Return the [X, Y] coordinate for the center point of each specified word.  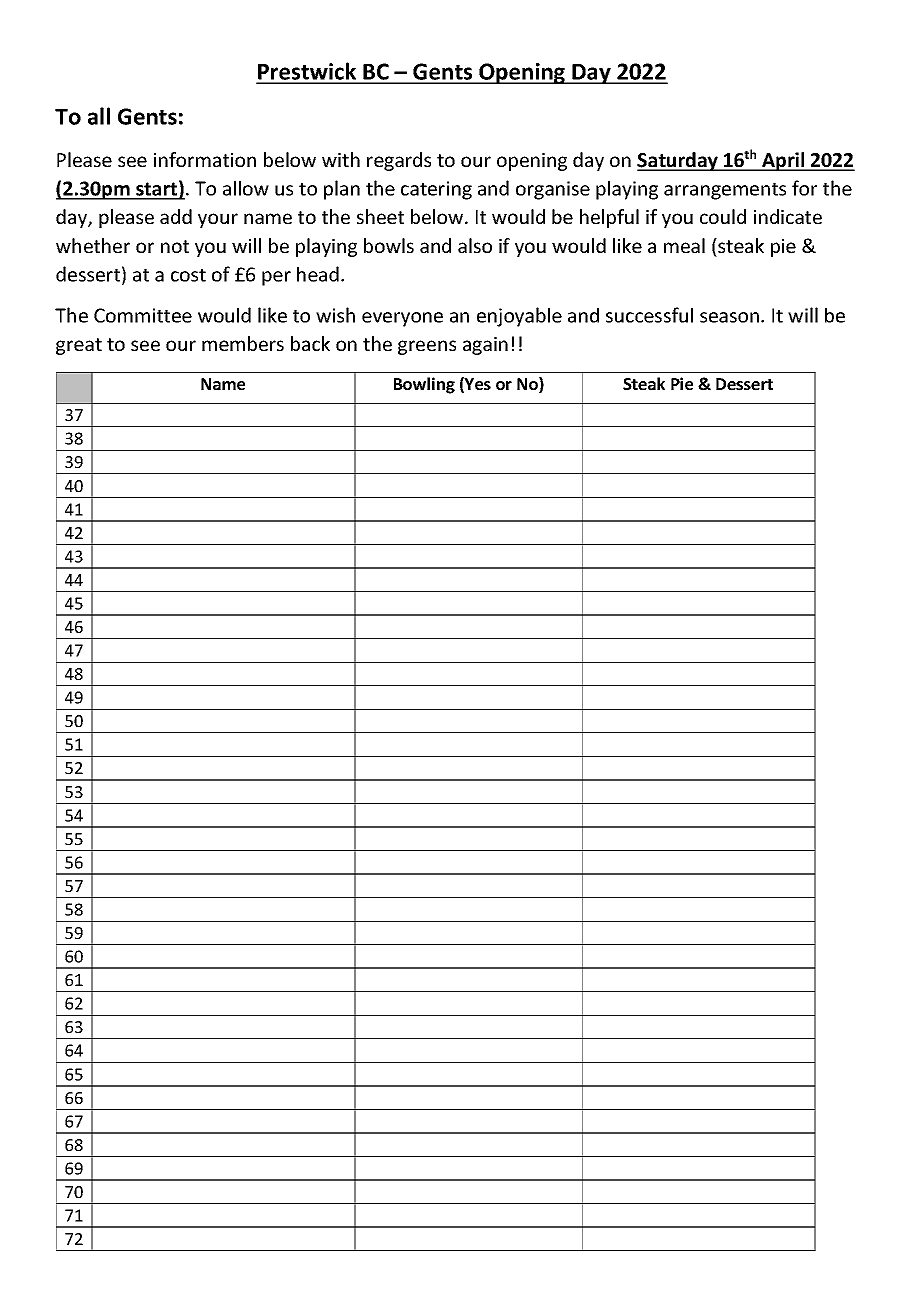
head [318, 274]
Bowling [424, 385]
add [176, 216]
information [205, 159]
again [485, 346]
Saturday [678, 161]
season [729, 317]
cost [188, 275]
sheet [380, 216]
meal [684, 245]
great [79, 346]
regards [399, 161]
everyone [402, 319]
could [723, 216]
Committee [143, 315]
